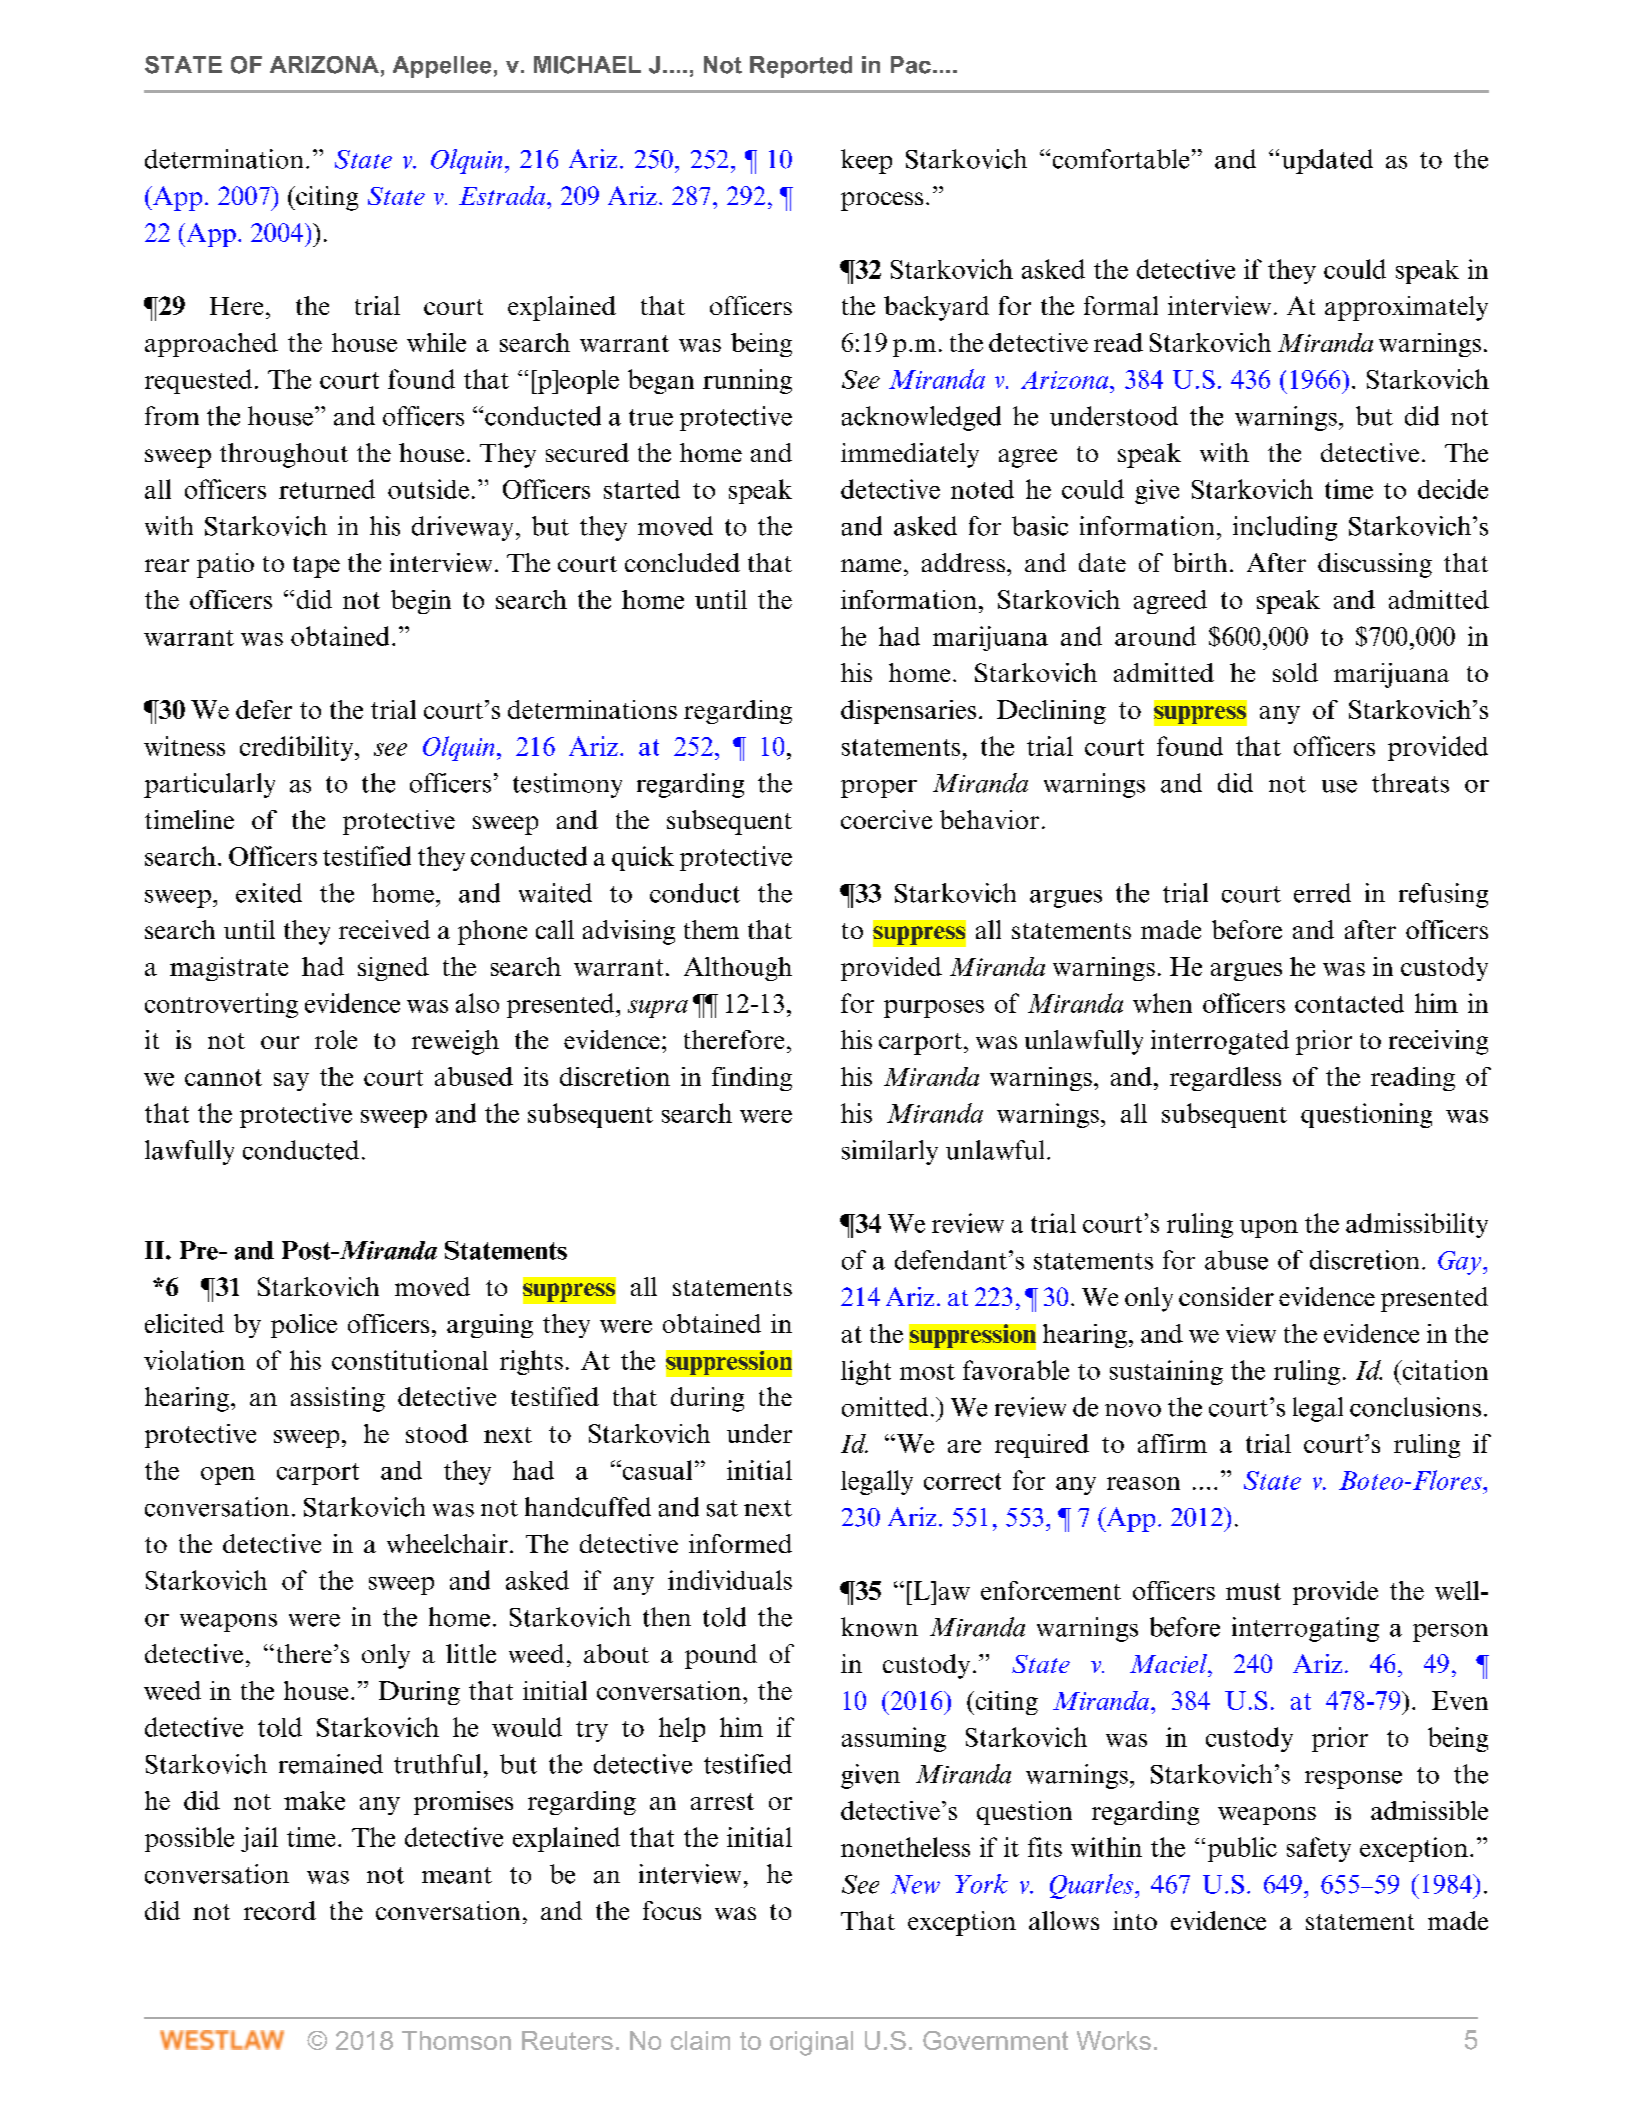 The width and height of the image is (1633, 2114). What do you see at coordinates (879, 789) in the image?
I see `proper` at bounding box center [879, 789].
